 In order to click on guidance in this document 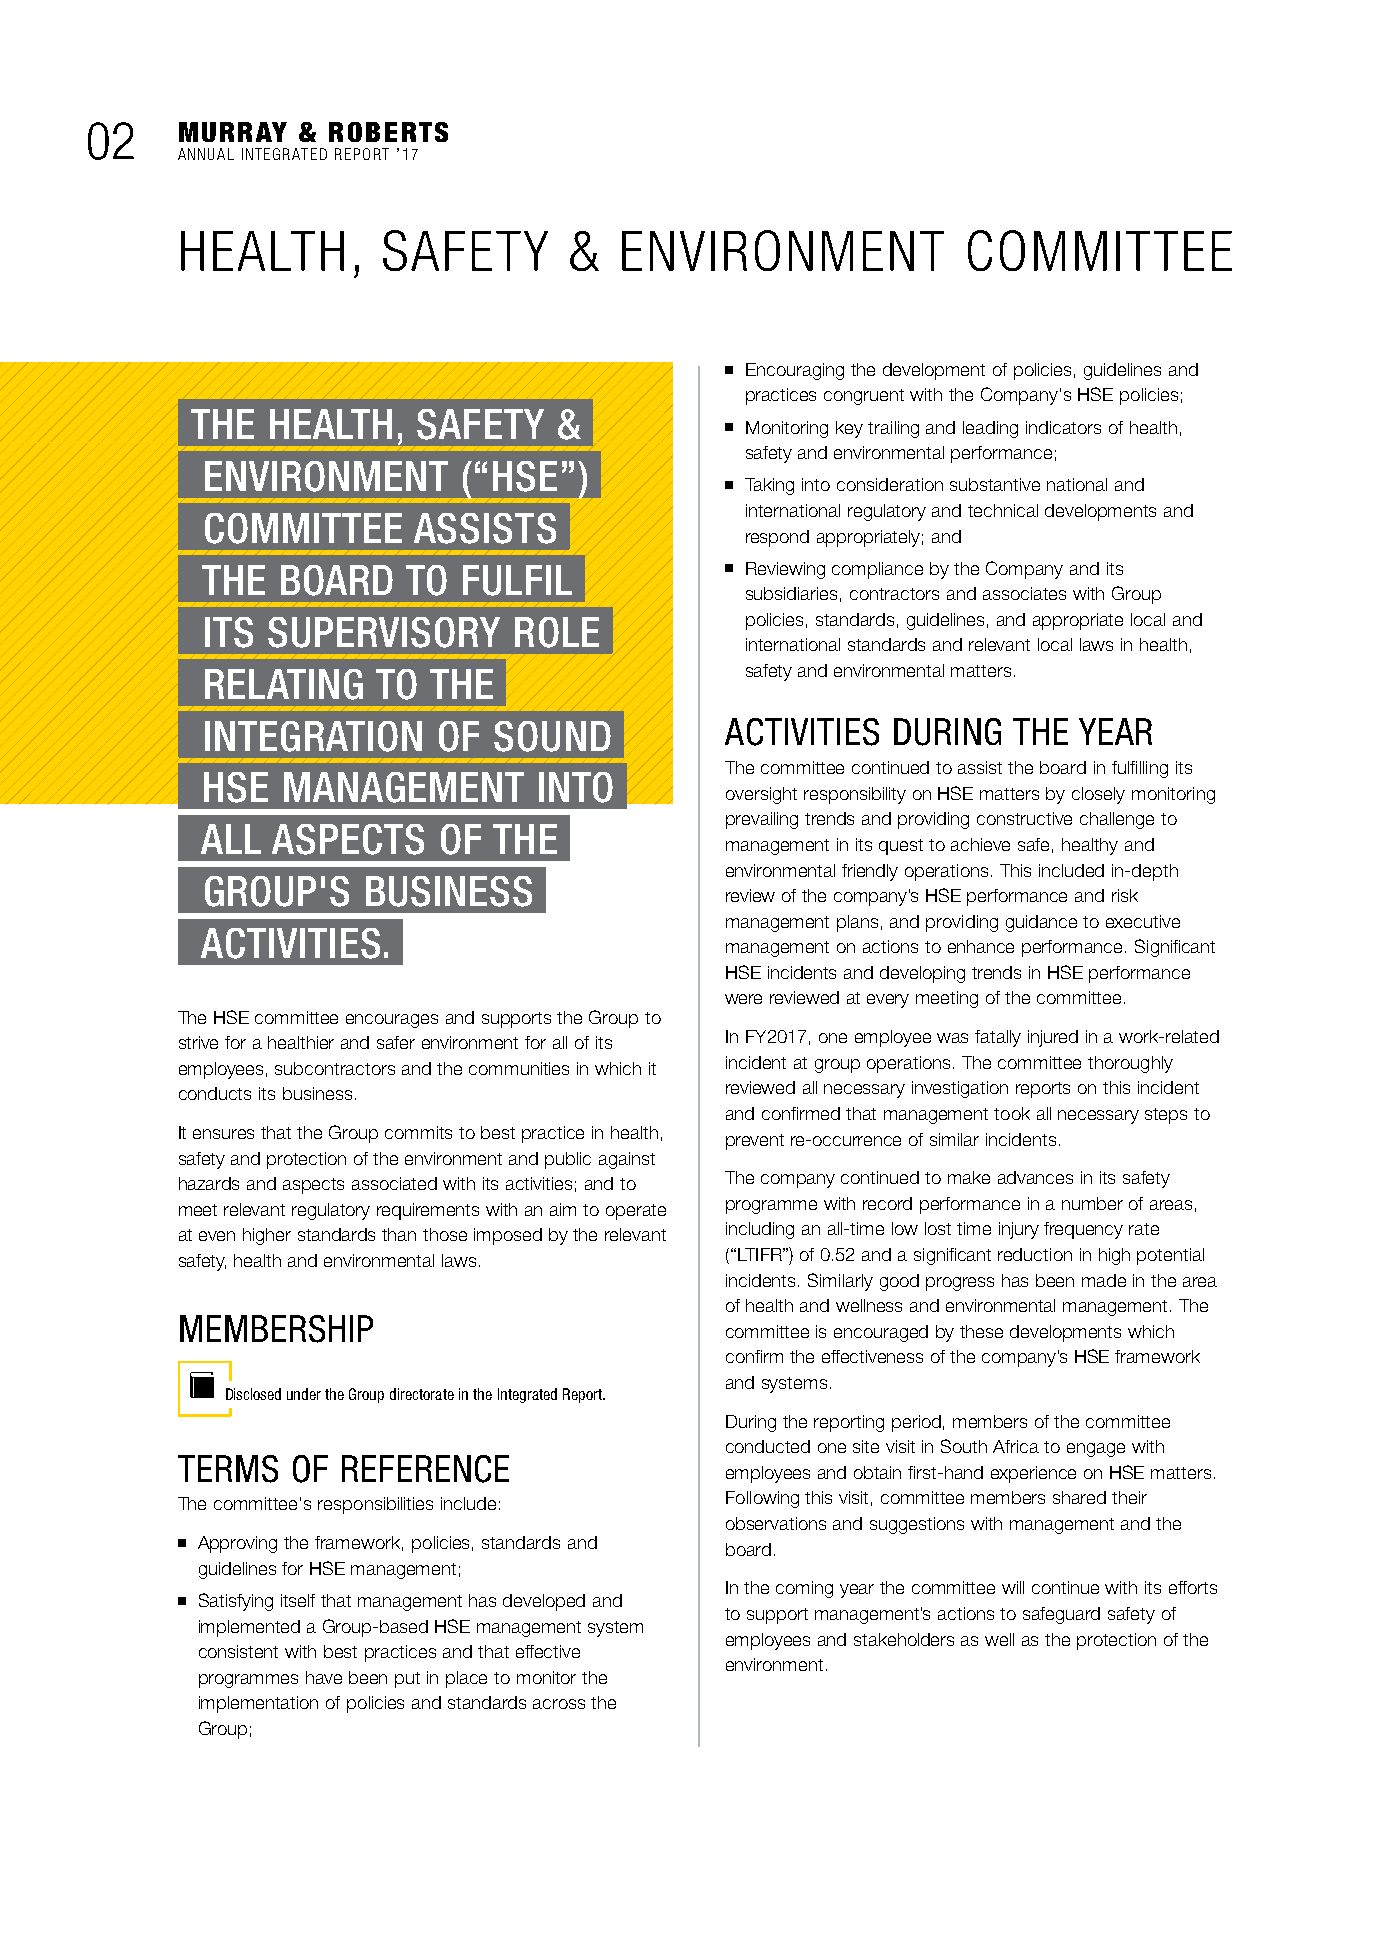, I will do `click(1041, 923)`.
